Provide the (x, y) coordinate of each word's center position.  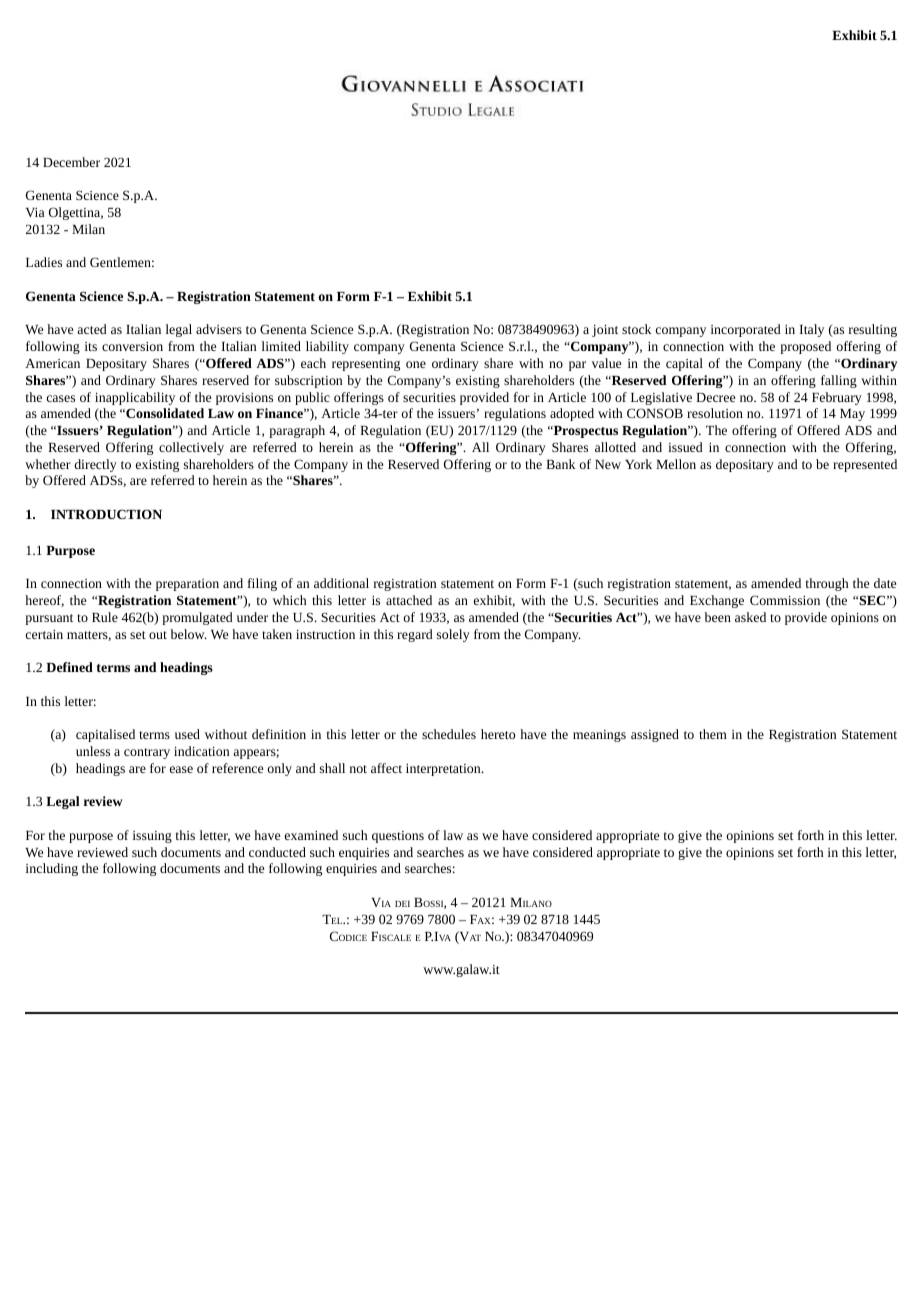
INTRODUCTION (106, 514)
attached (409, 600)
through (827, 584)
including (52, 869)
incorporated (746, 330)
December (71, 162)
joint (605, 331)
